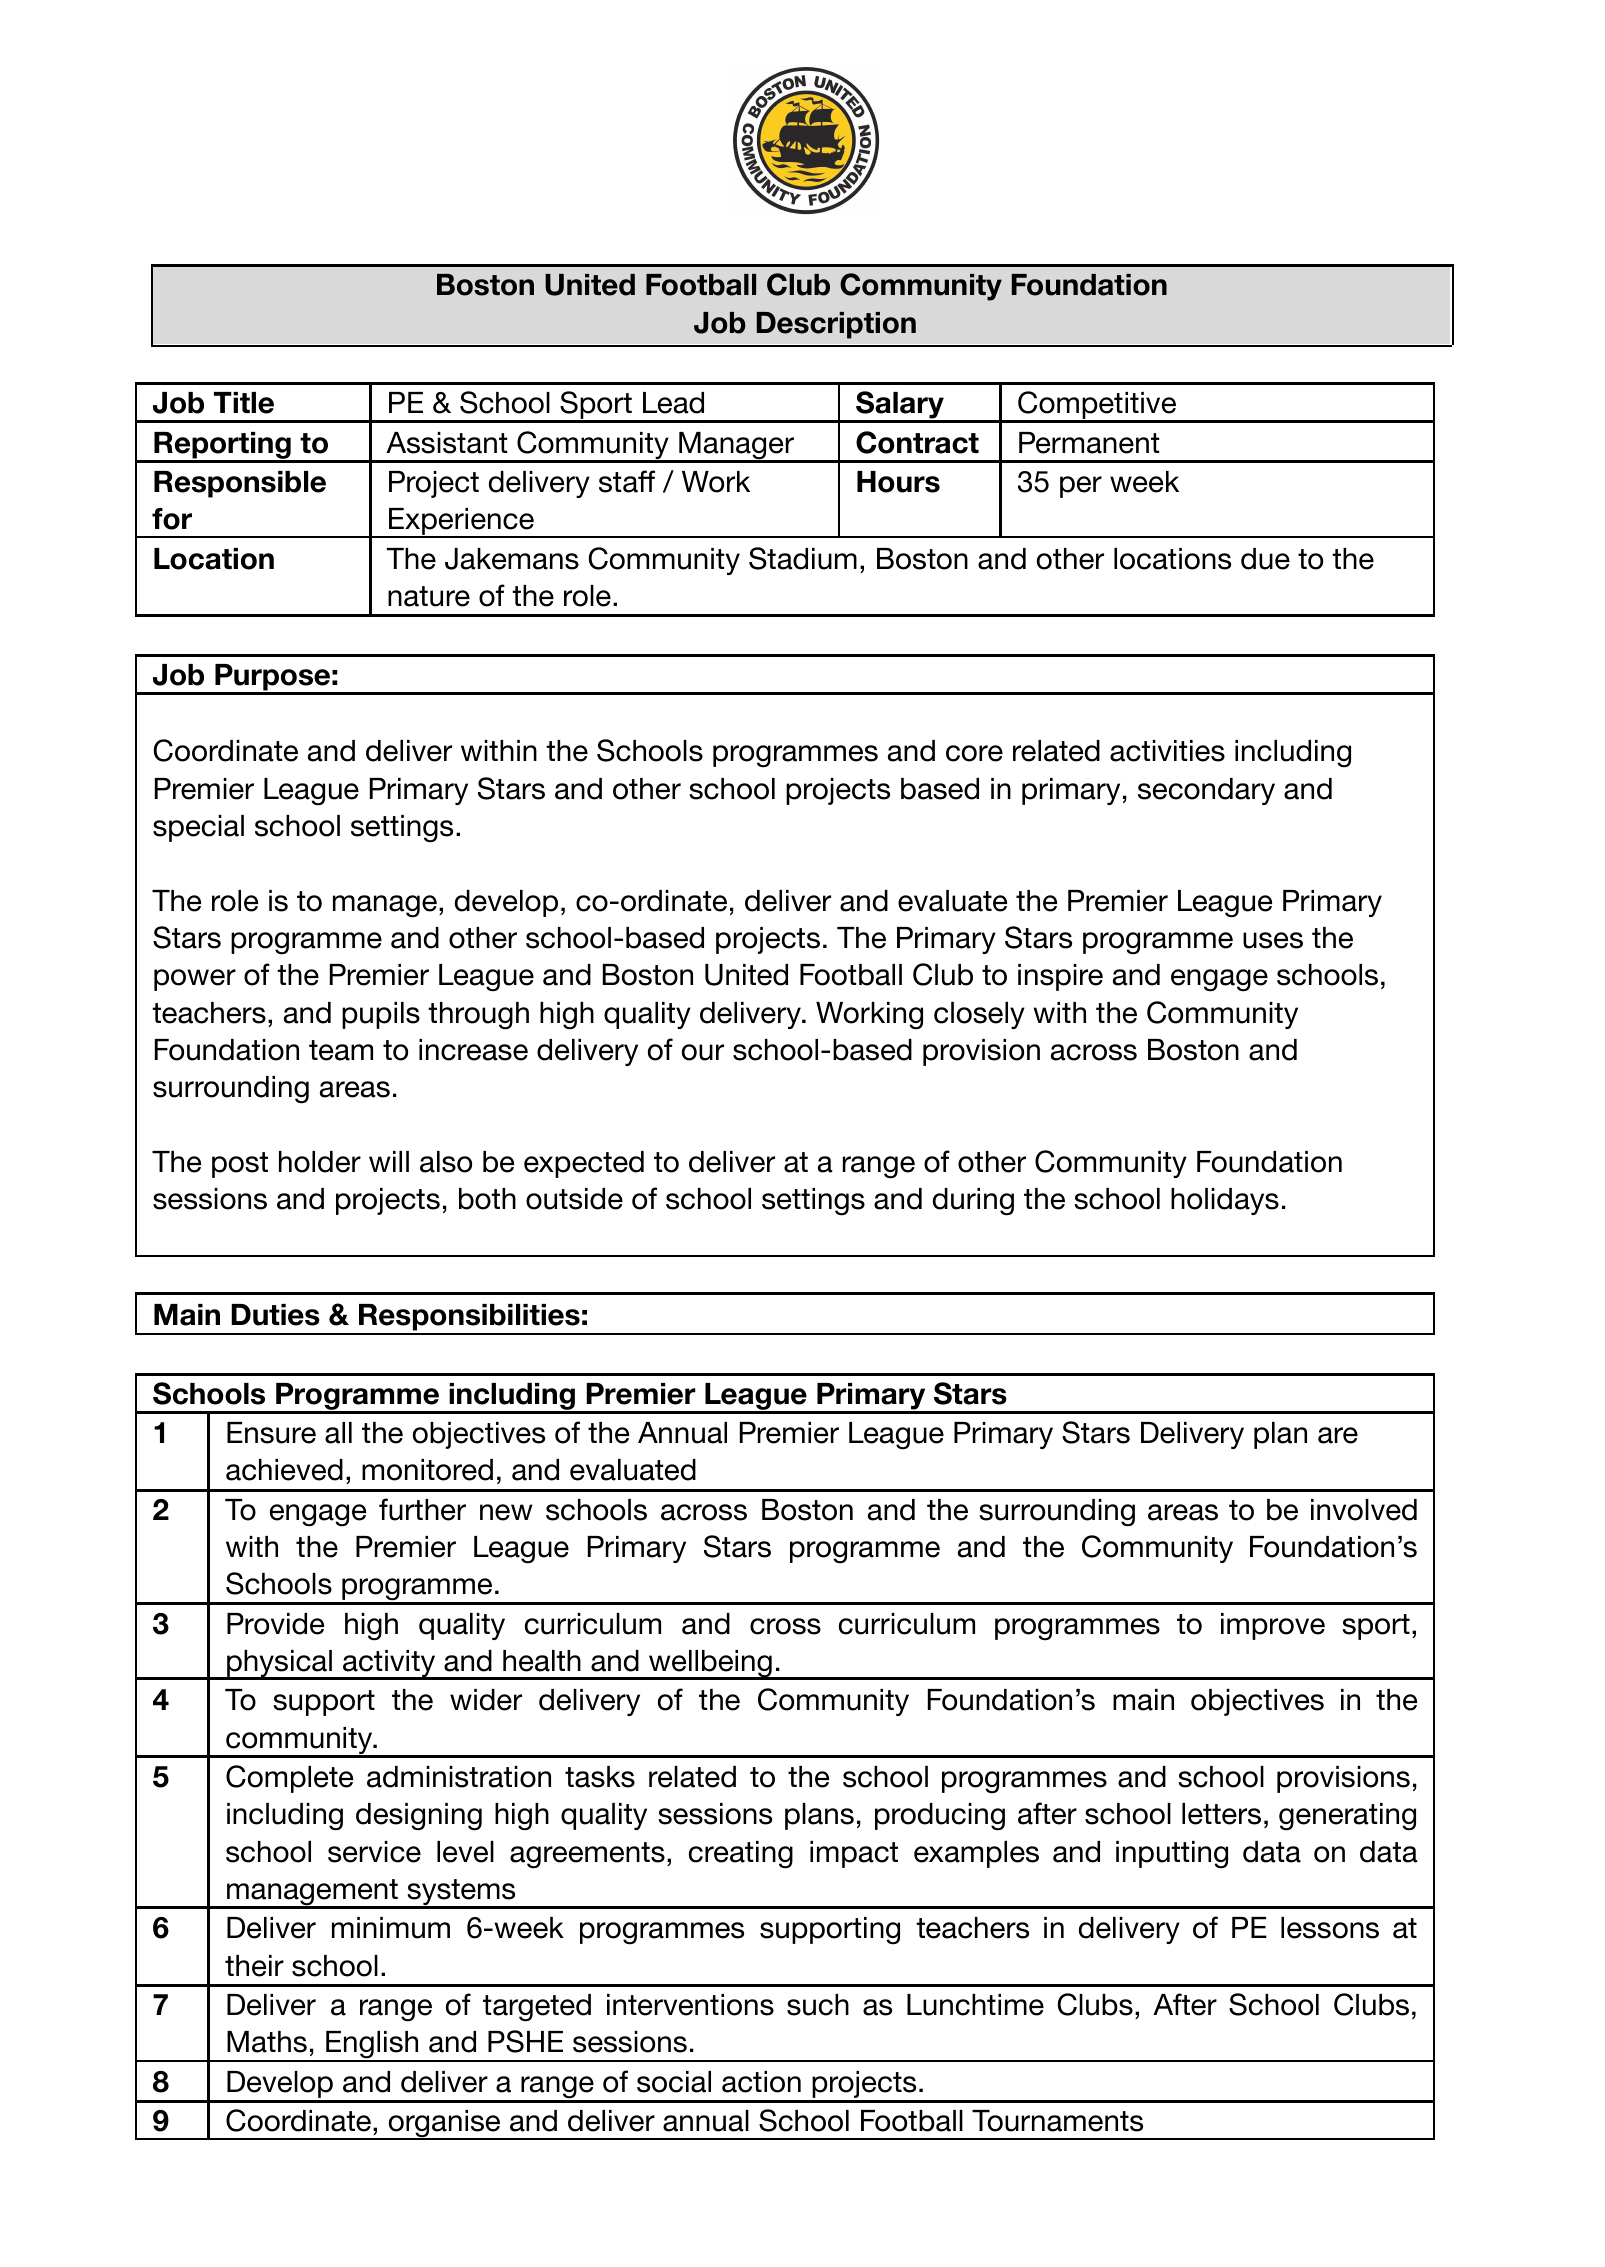 This screenshot has height=2267, width=1605. What do you see at coordinates (1273, 940) in the screenshot?
I see `uses` at bounding box center [1273, 940].
